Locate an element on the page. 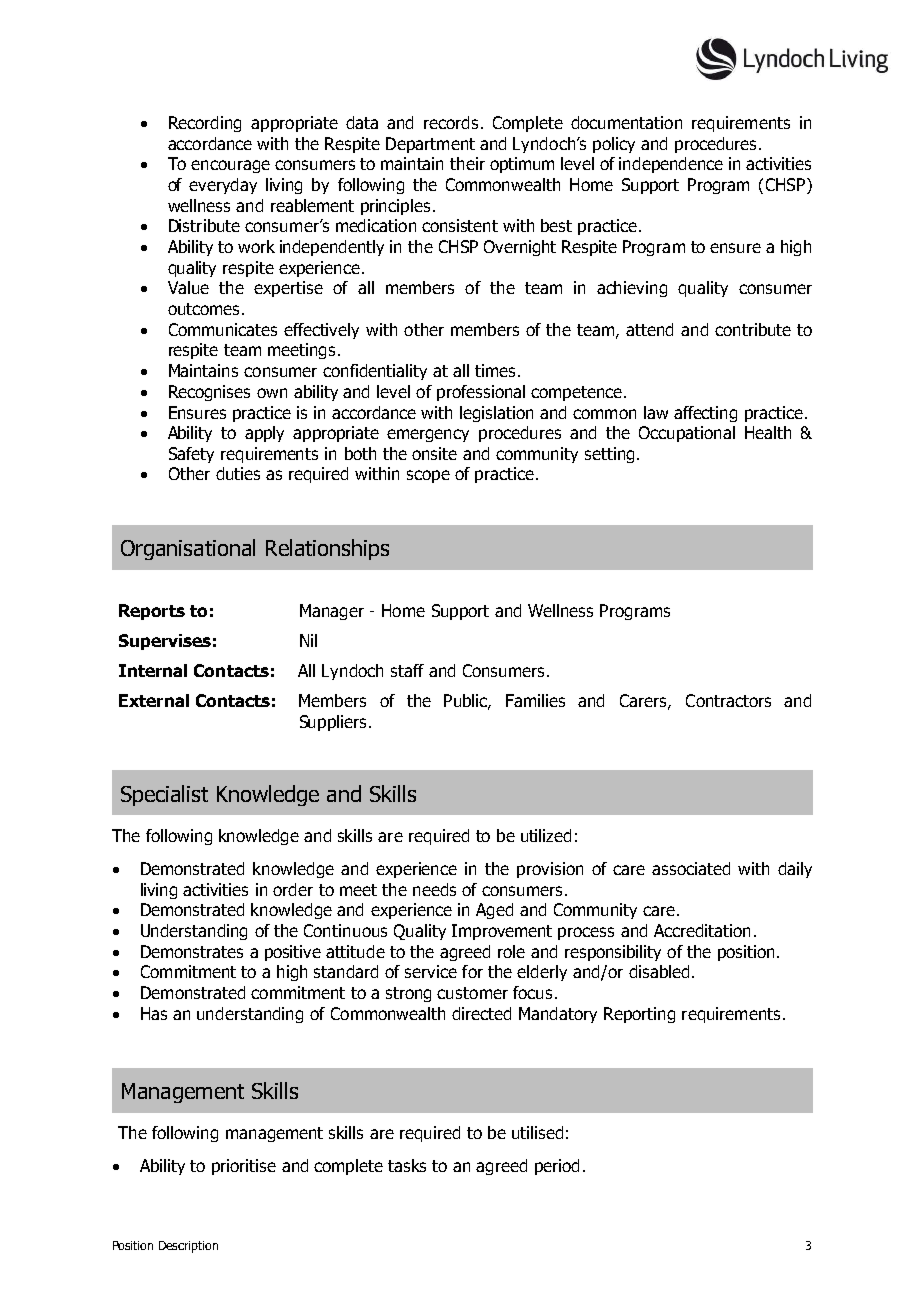  independence is located at coordinates (671, 165).
